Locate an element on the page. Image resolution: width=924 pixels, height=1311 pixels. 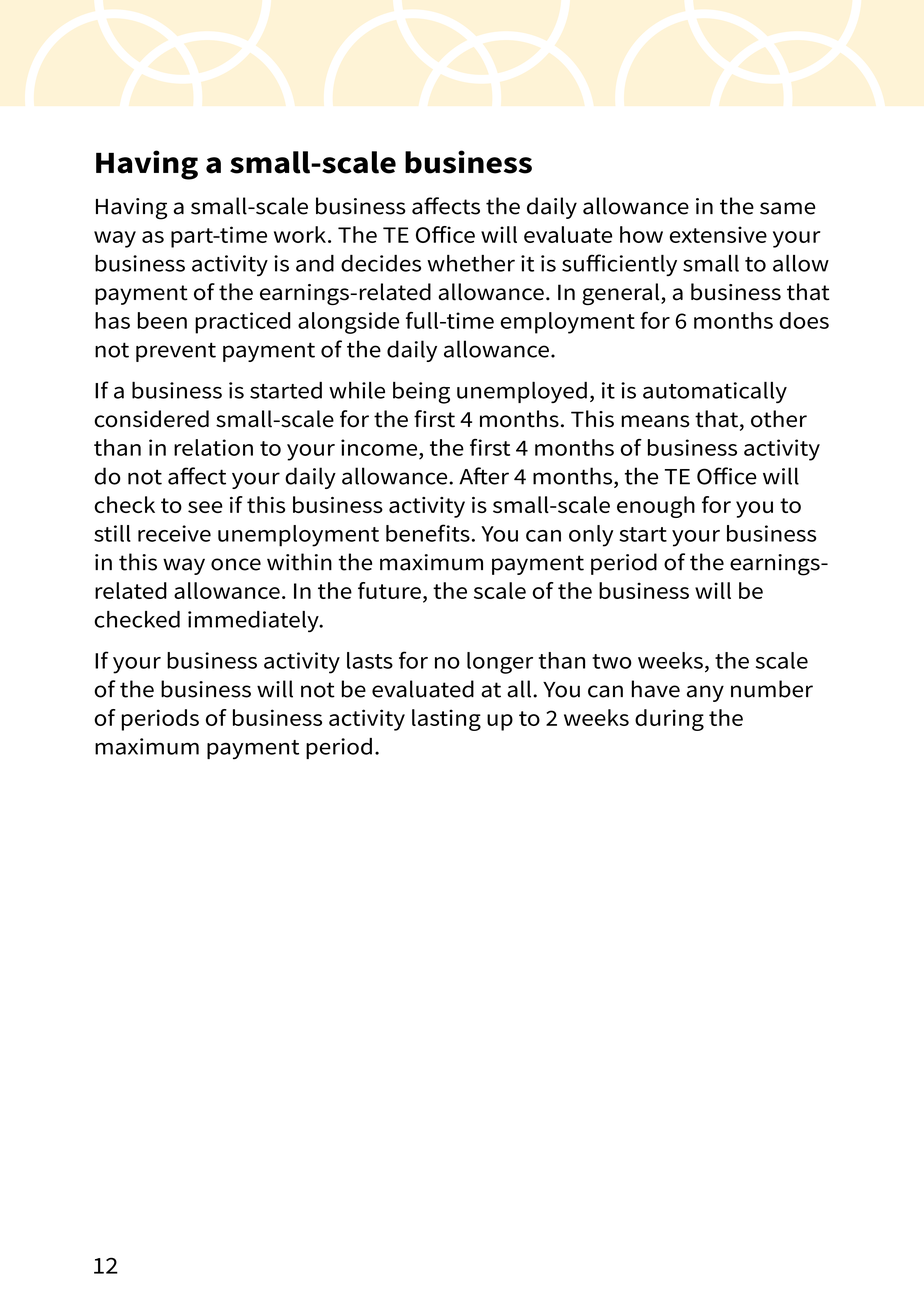
prevent is located at coordinates (176, 352).
